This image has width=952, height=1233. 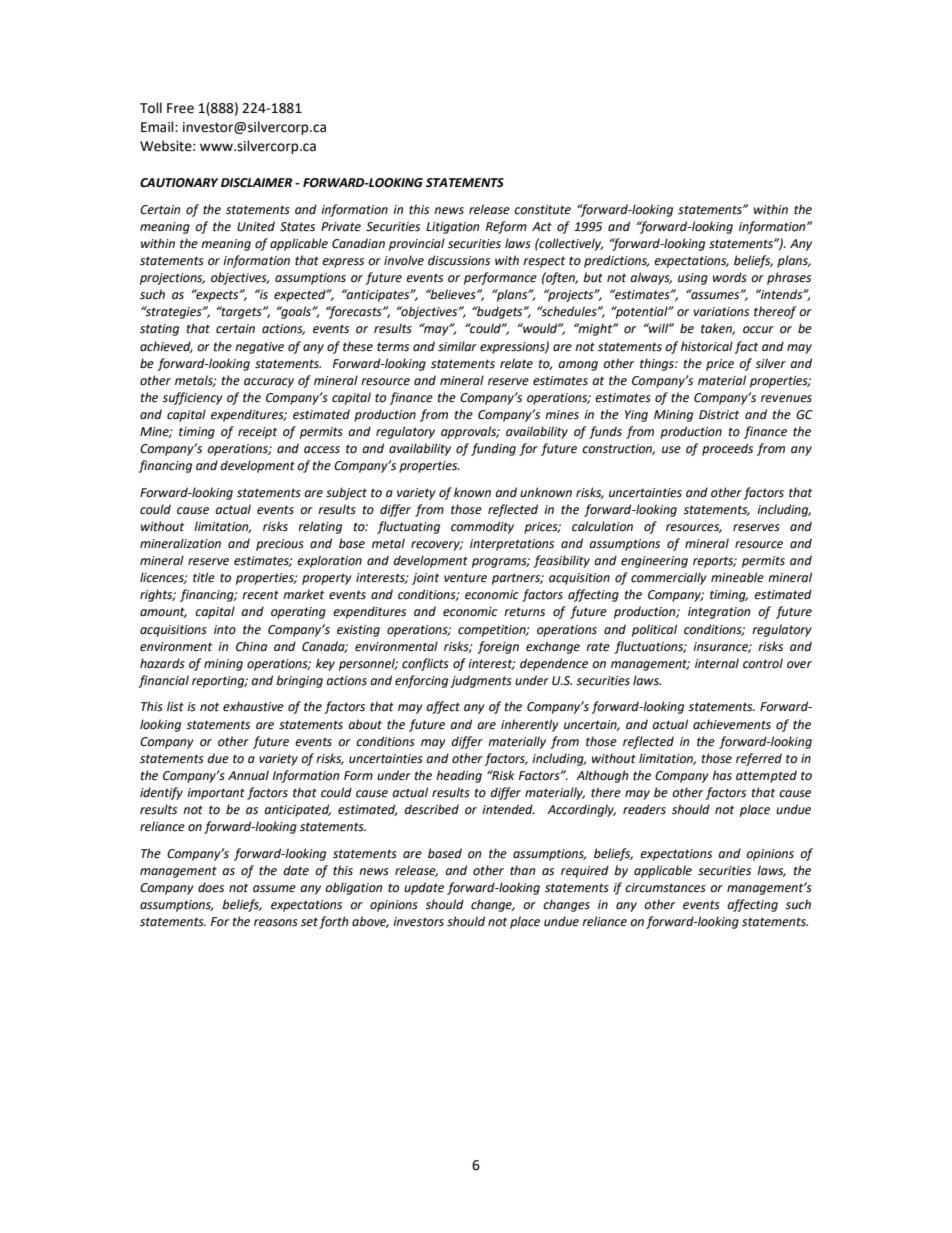 I want to click on Free, so click(x=180, y=108).
